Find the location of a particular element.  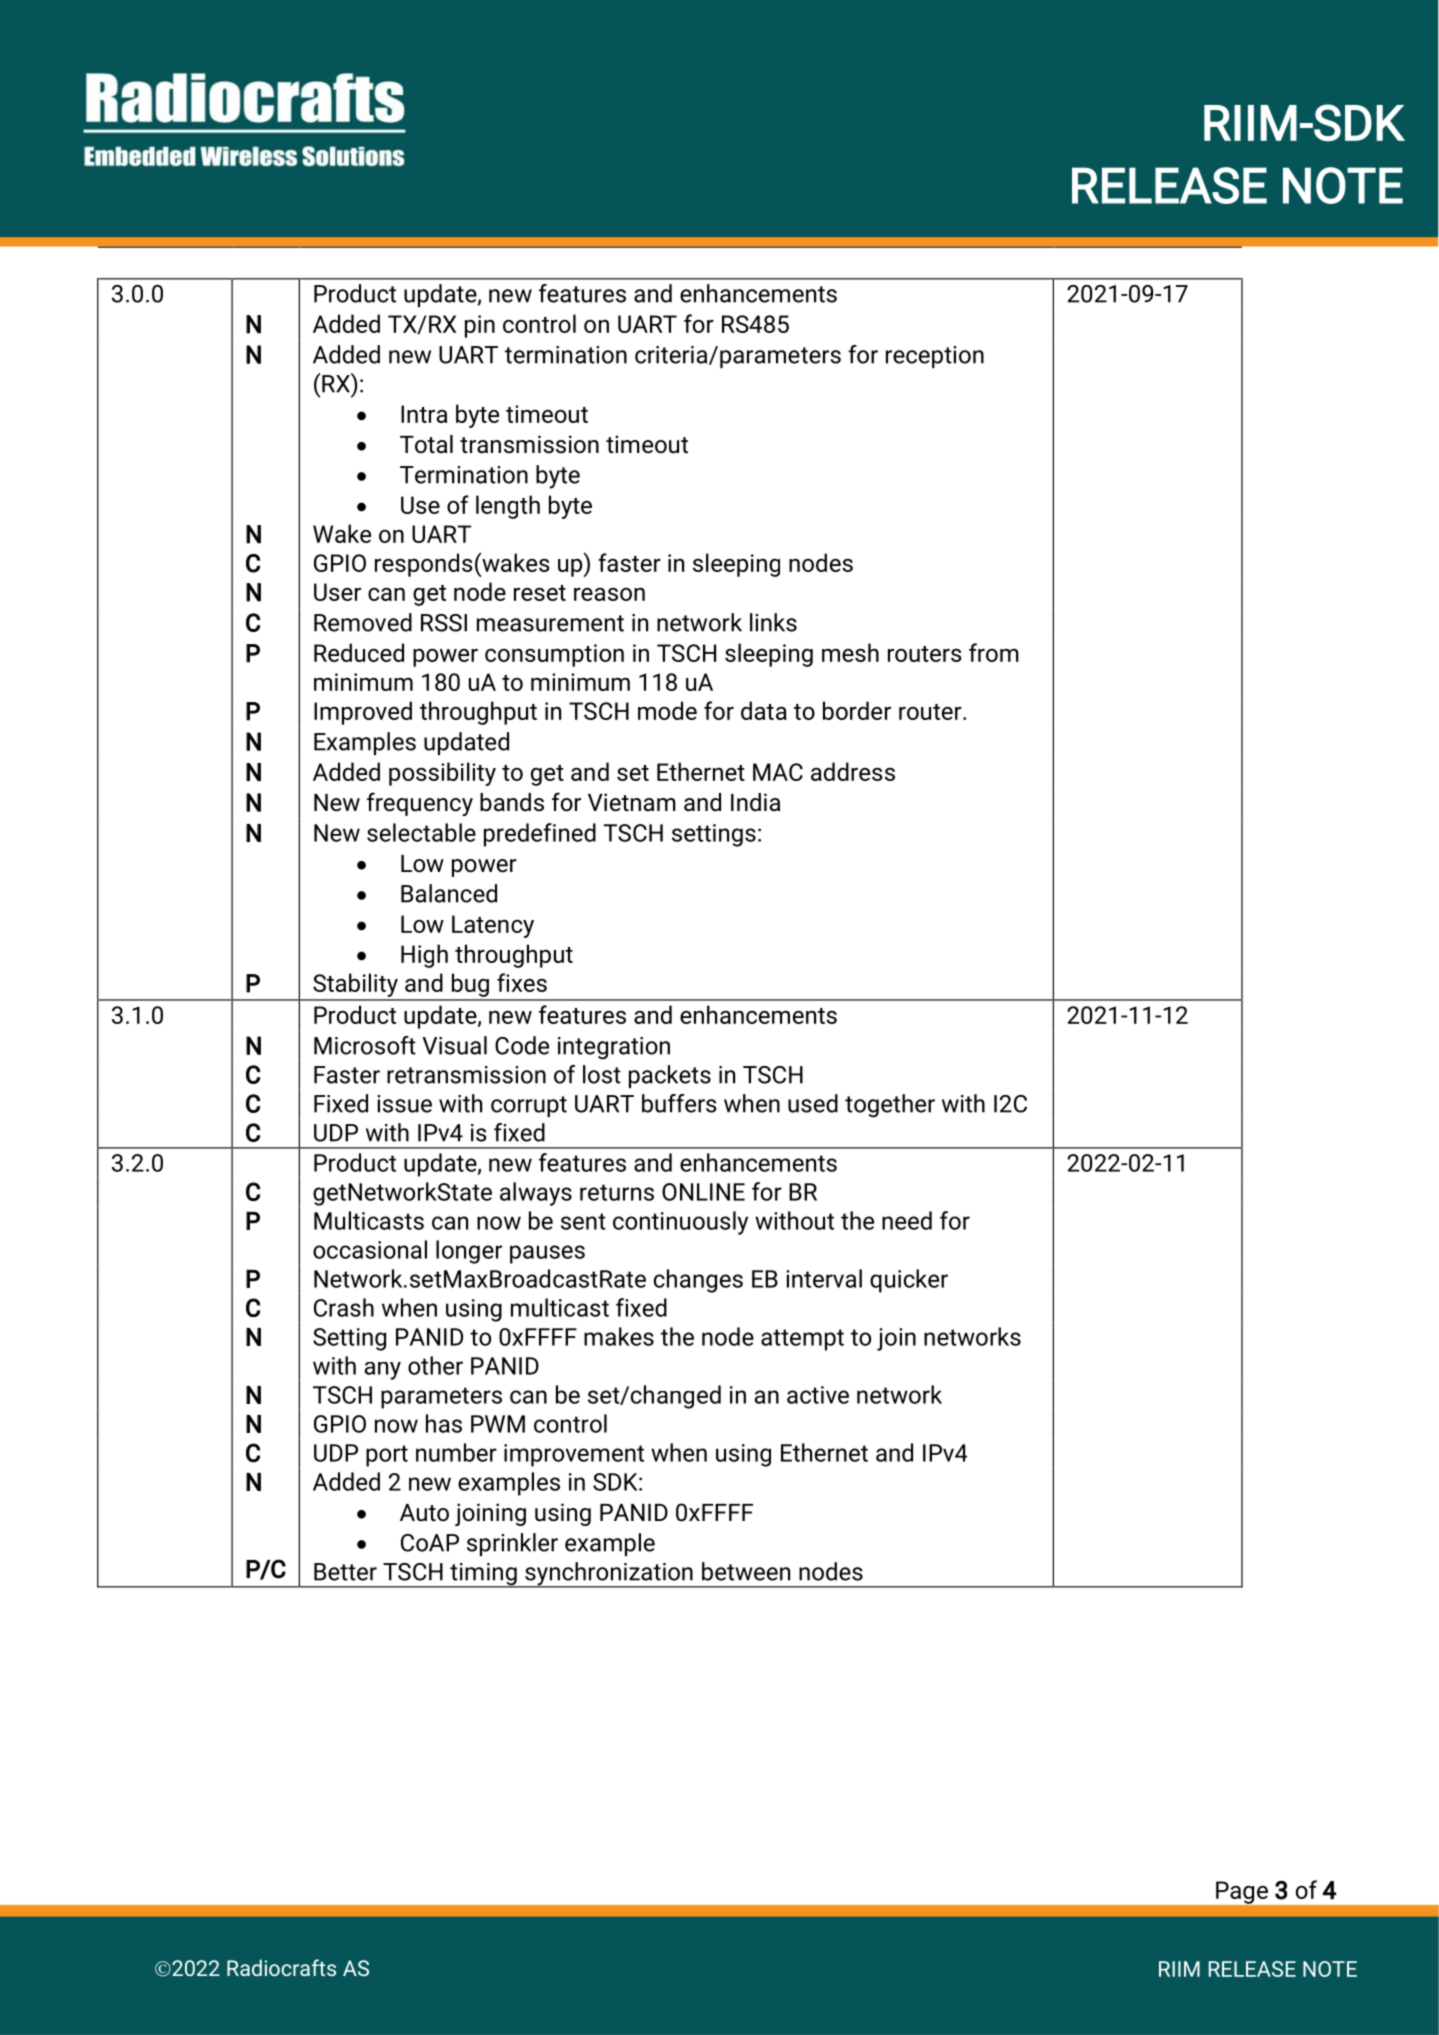

Vietnam is located at coordinates (632, 802).
